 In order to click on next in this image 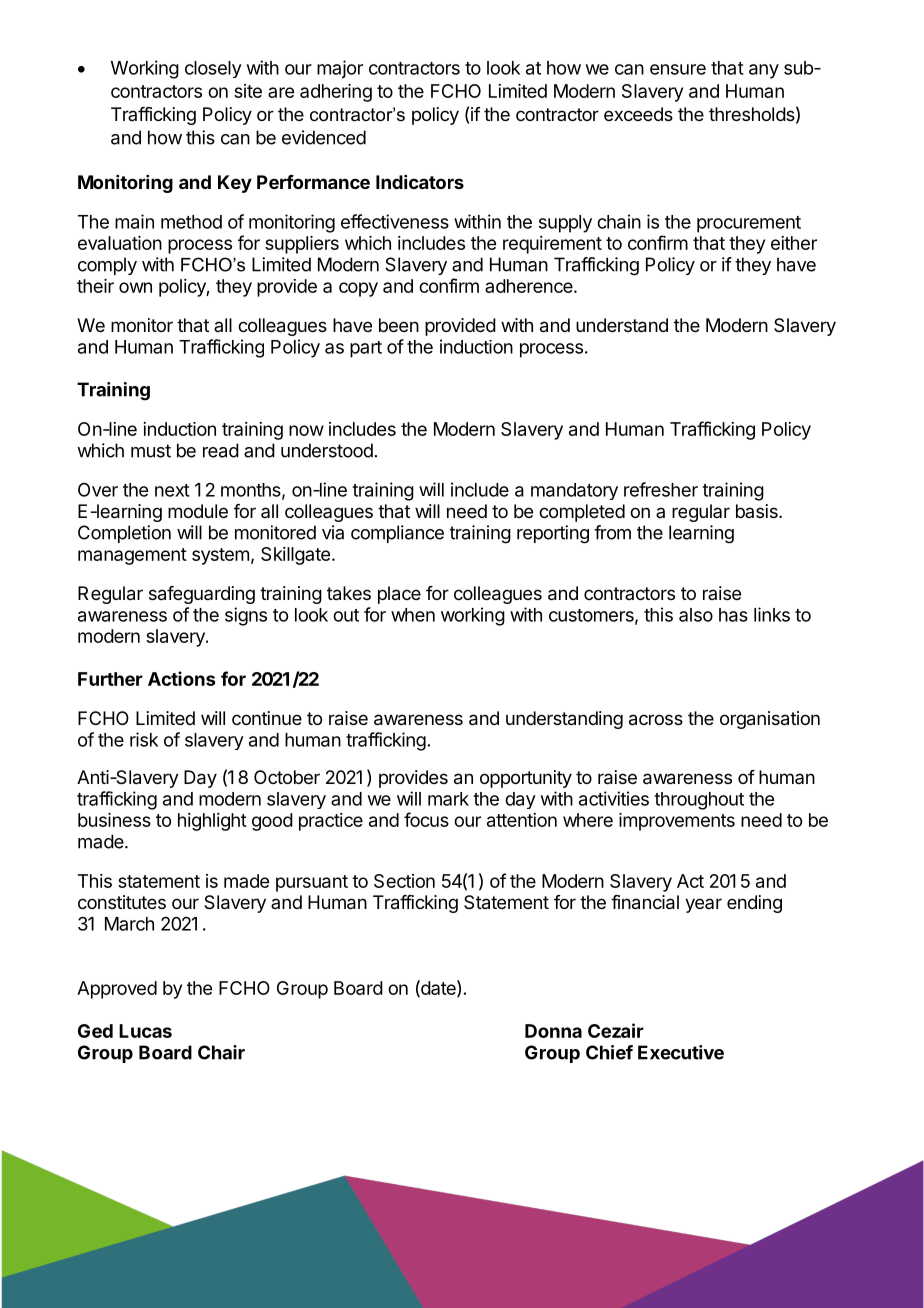, I will do `click(172, 490)`.
